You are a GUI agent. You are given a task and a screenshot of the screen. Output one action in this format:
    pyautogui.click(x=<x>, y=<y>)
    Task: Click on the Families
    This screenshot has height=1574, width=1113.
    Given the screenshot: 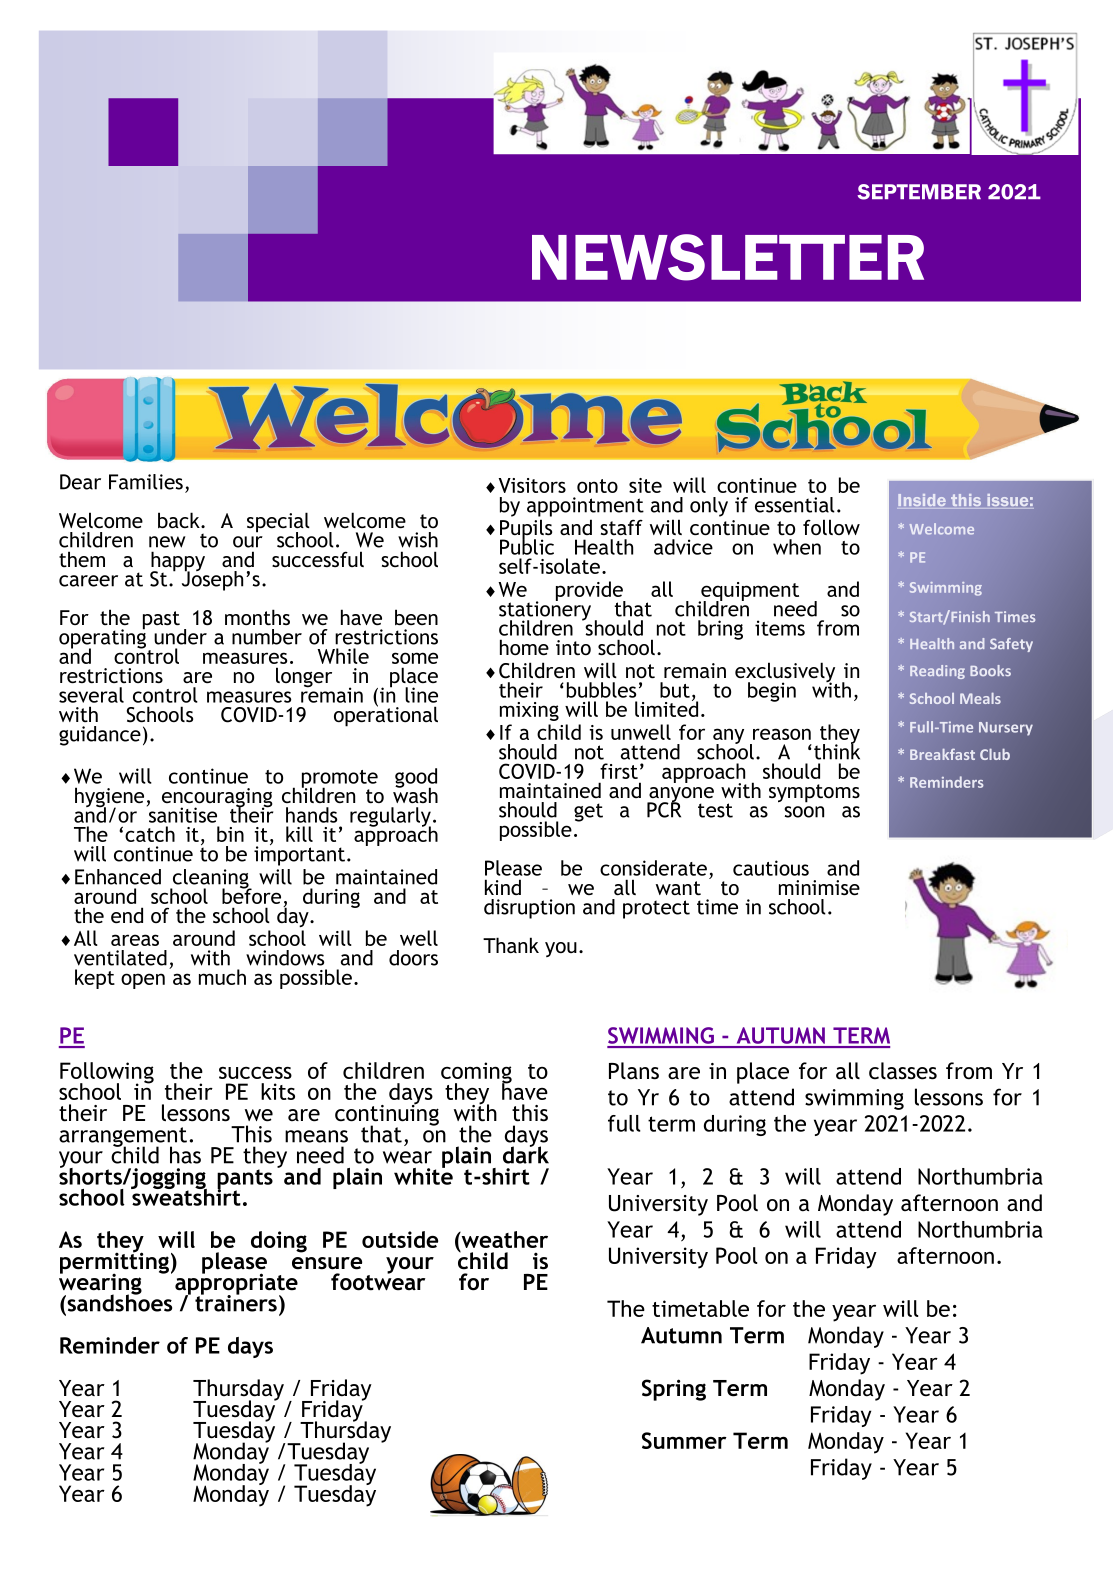 What is the action you would take?
    pyautogui.click(x=146, y=482)
